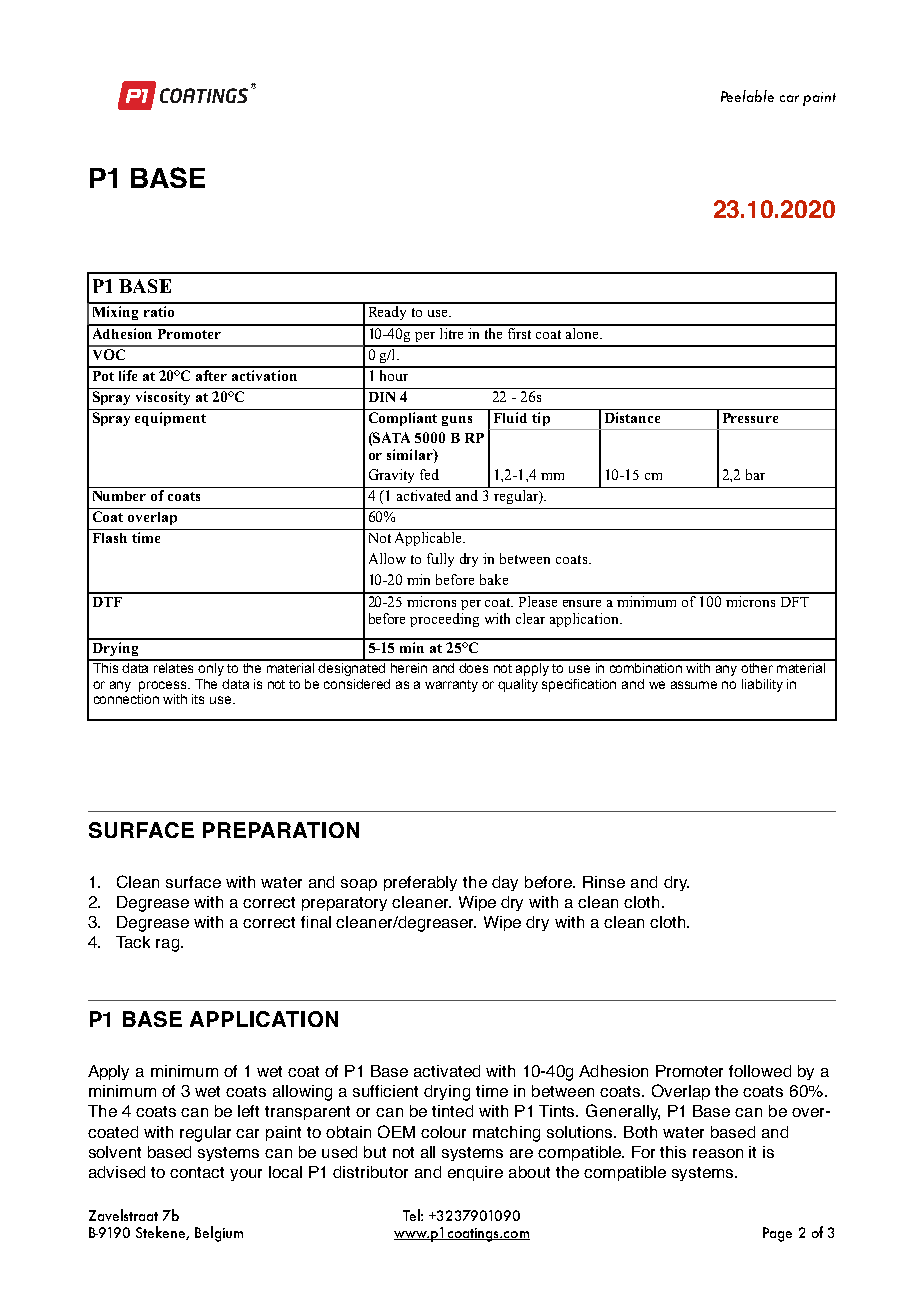 This page has width=924, height=1308. I want to click on Pressure, so click(750, 418).
